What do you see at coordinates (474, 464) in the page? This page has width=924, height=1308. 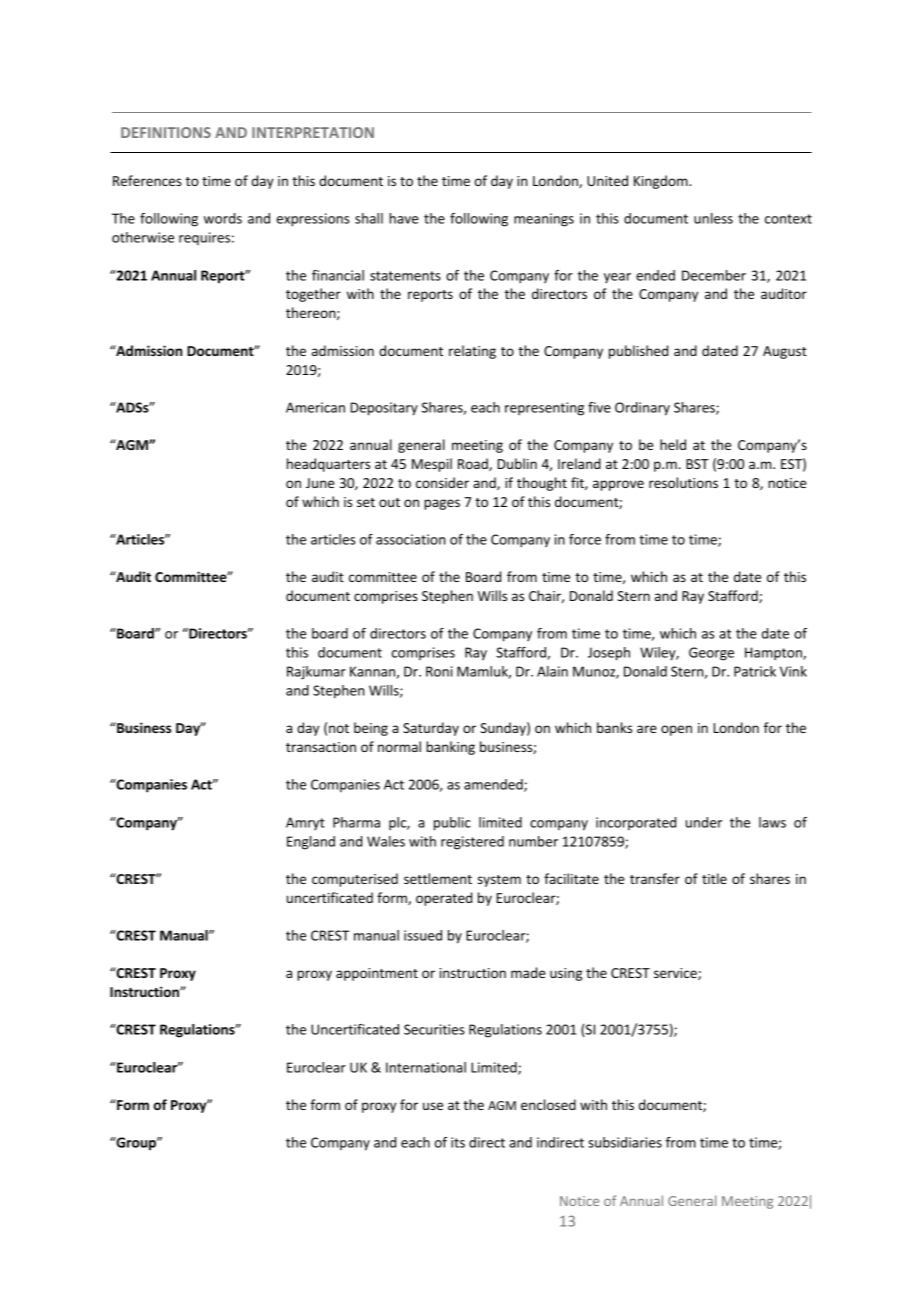 I see `Road` at bounding box center [474, 464].
